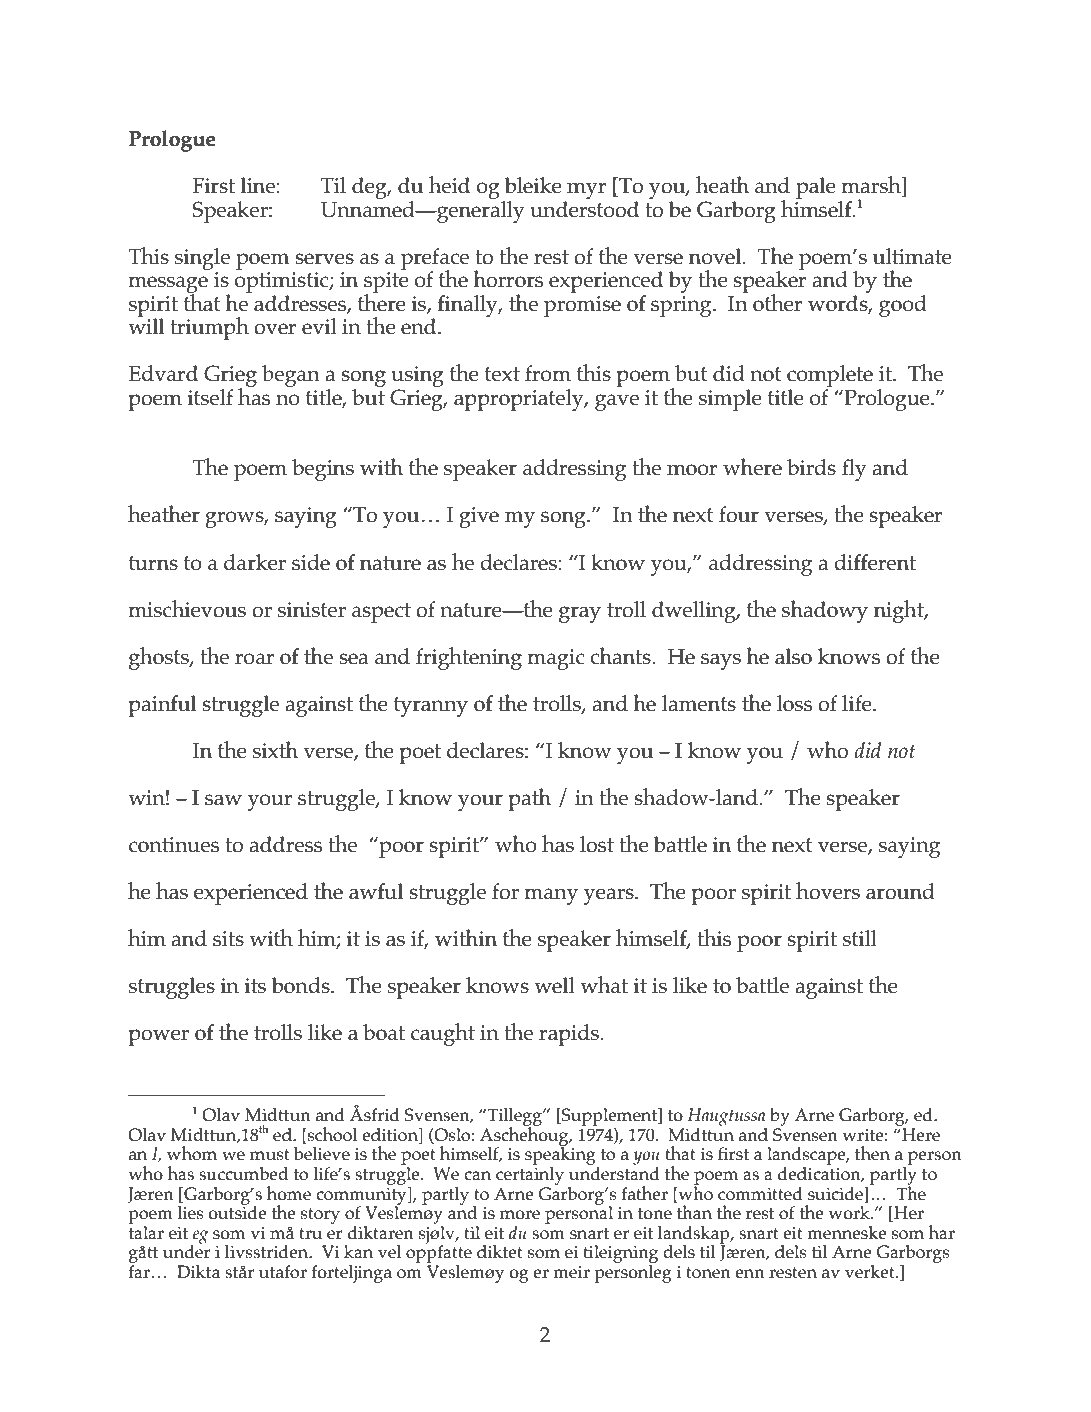 The image size is (1091, 1412). What do you see at coordinates (275, 750) in the screenshot?
I see `sixth` at bounding box center [275, 750].
